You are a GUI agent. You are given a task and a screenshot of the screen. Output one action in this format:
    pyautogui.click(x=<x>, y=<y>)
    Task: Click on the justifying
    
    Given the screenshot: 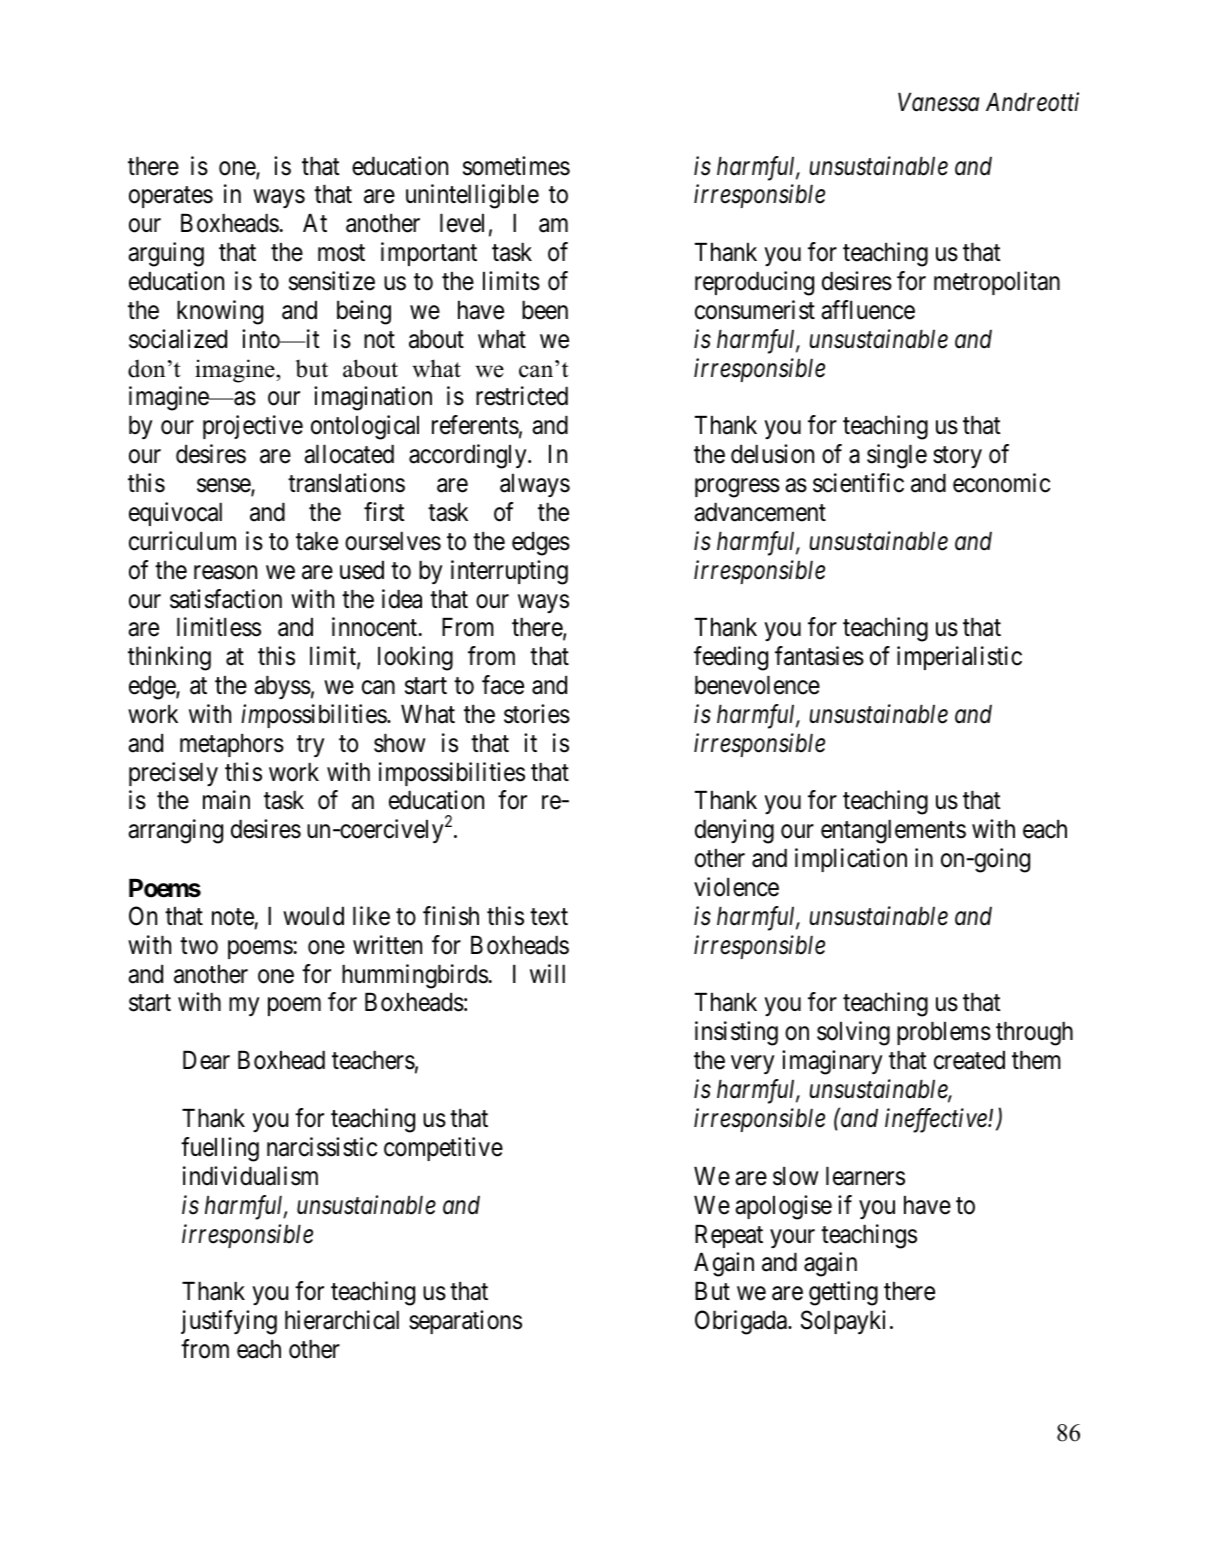 What is the action you would take?
    pyautogui.click(x=229, y=1322)
